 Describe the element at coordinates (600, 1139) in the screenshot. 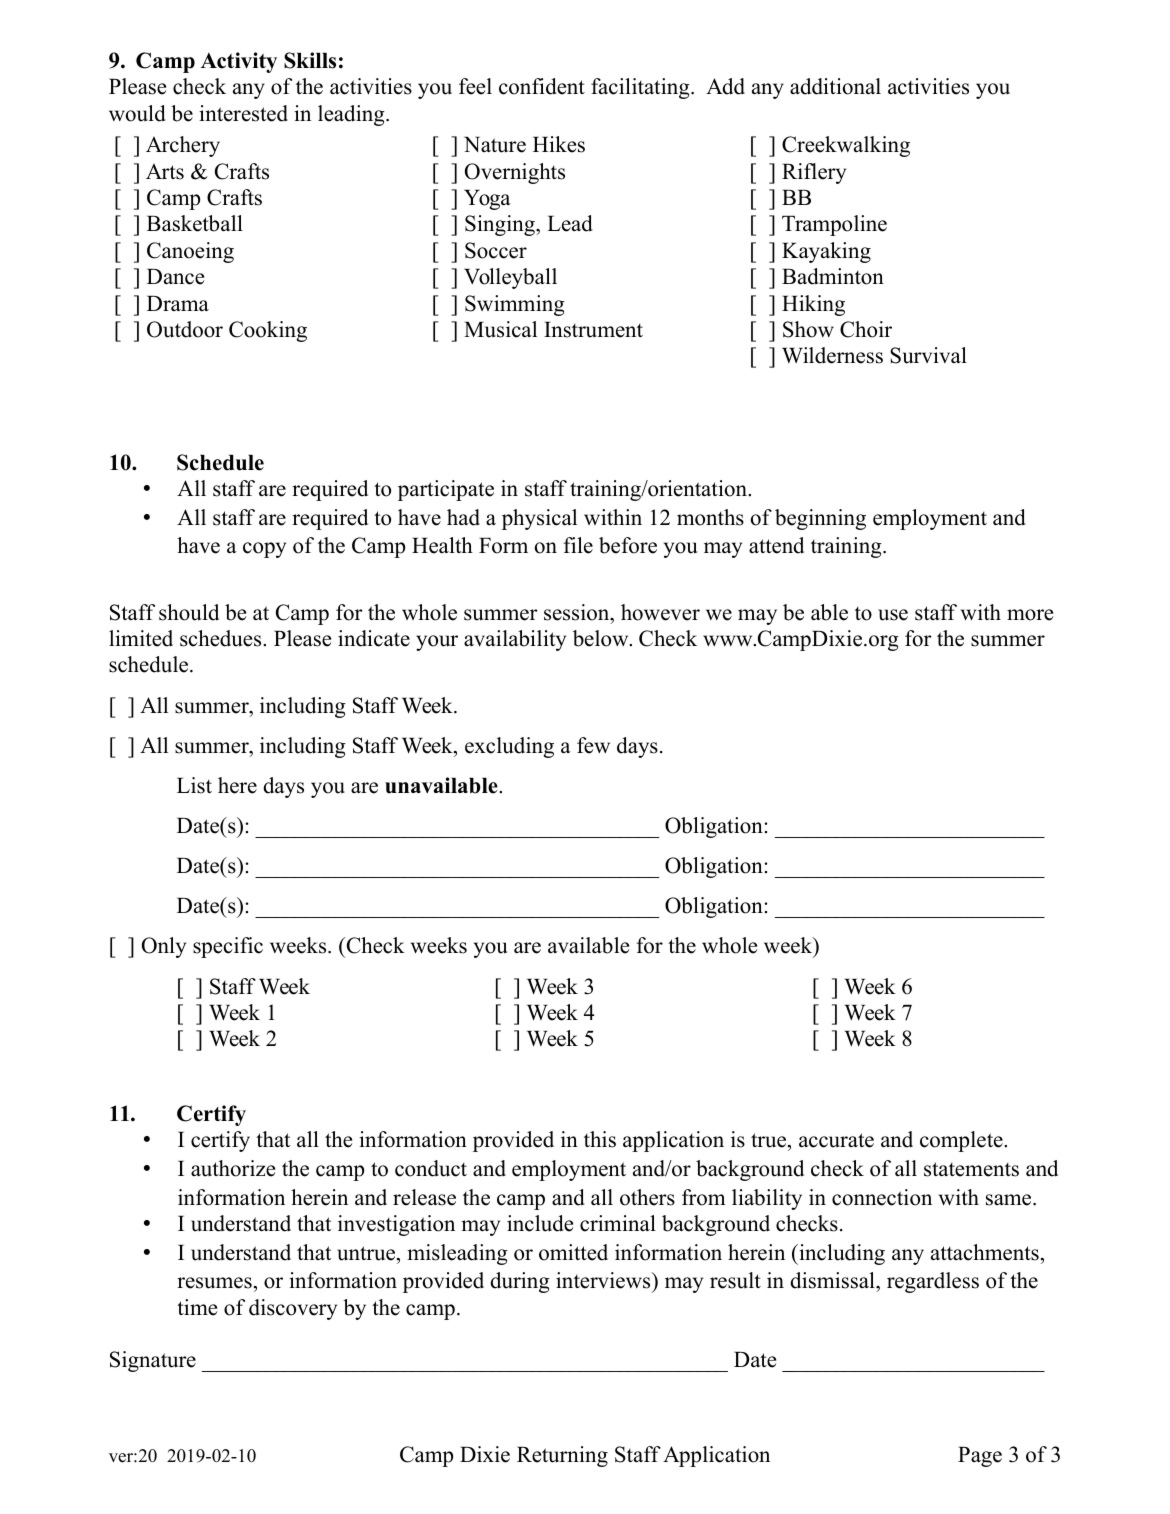

I see `this` at that location.
